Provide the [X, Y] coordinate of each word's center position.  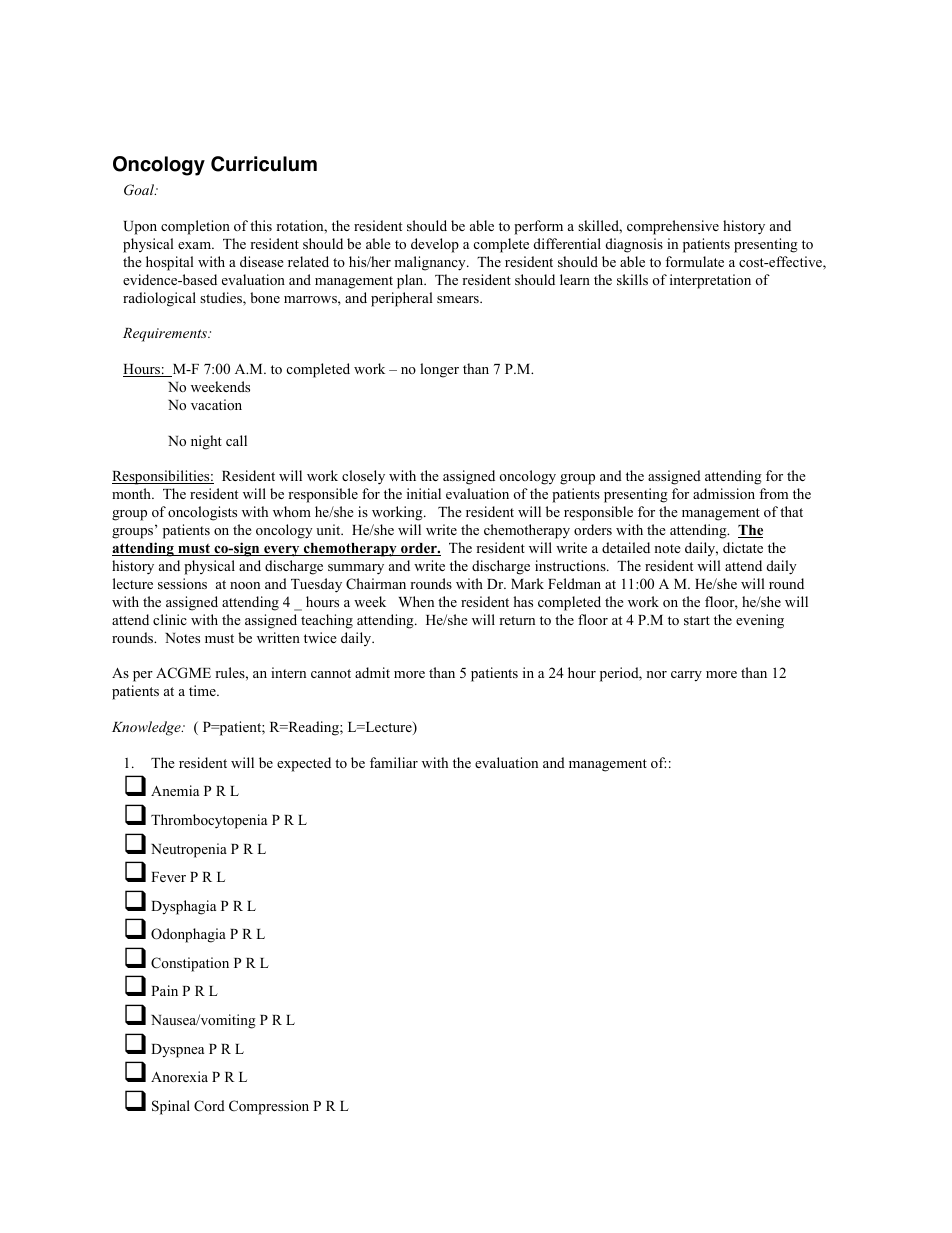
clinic [170, 619]
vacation [216, 404]
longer [439, 370]
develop [435, 245]
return [517, 620]
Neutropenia [189, 850]
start [697, 620]
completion [195, 227]
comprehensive [673, 227]
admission [724, 493]
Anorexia [179, 1076]
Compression [269, 1107]
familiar [394, 762]
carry [686, 676]
